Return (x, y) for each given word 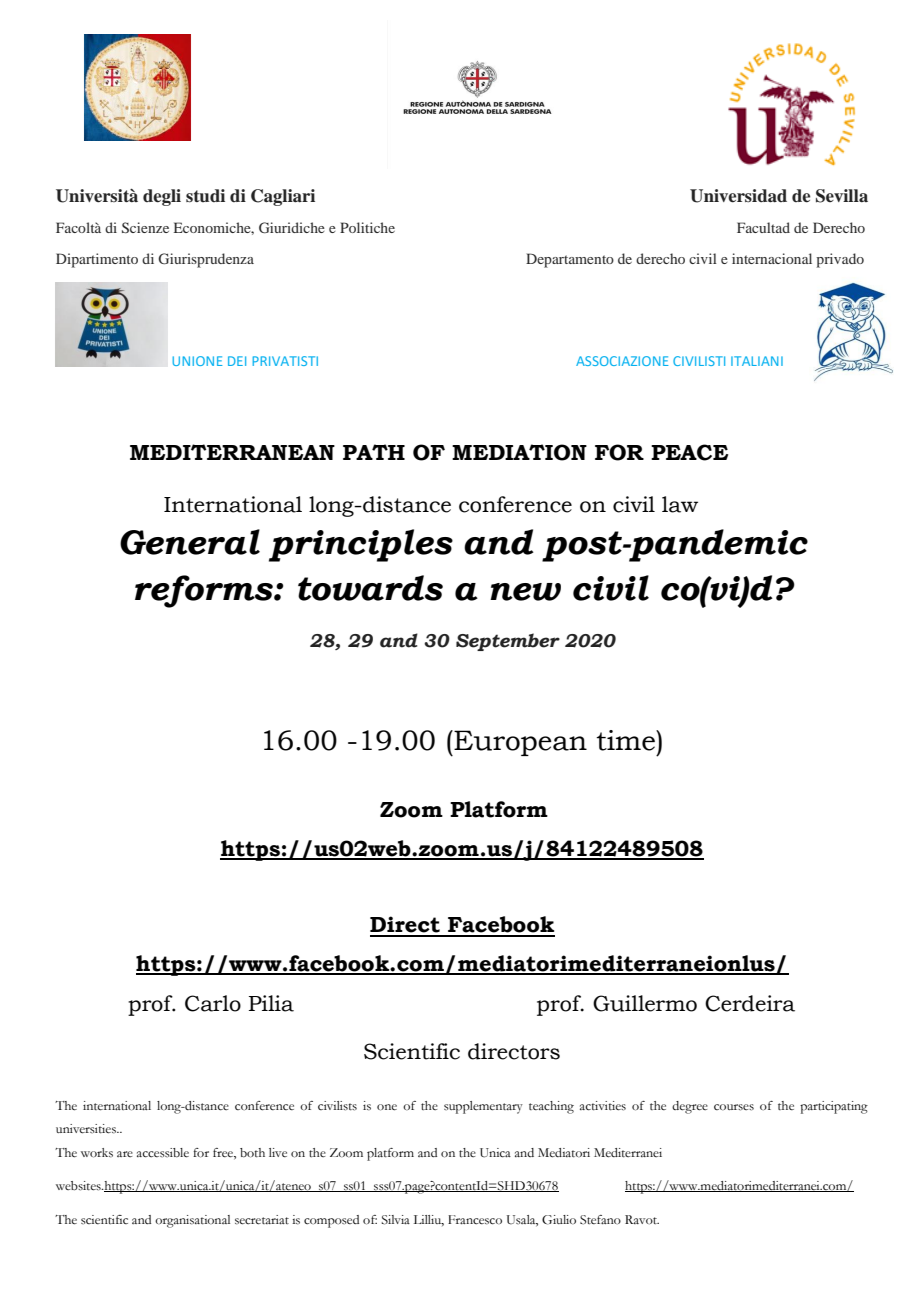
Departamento (570, 260)
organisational (192, 1221)
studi (205, 196)
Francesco (475, 1220)
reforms (205, 591)
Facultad (763, 227)
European (519, 743)
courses (734, 1107)
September (508, 642)
